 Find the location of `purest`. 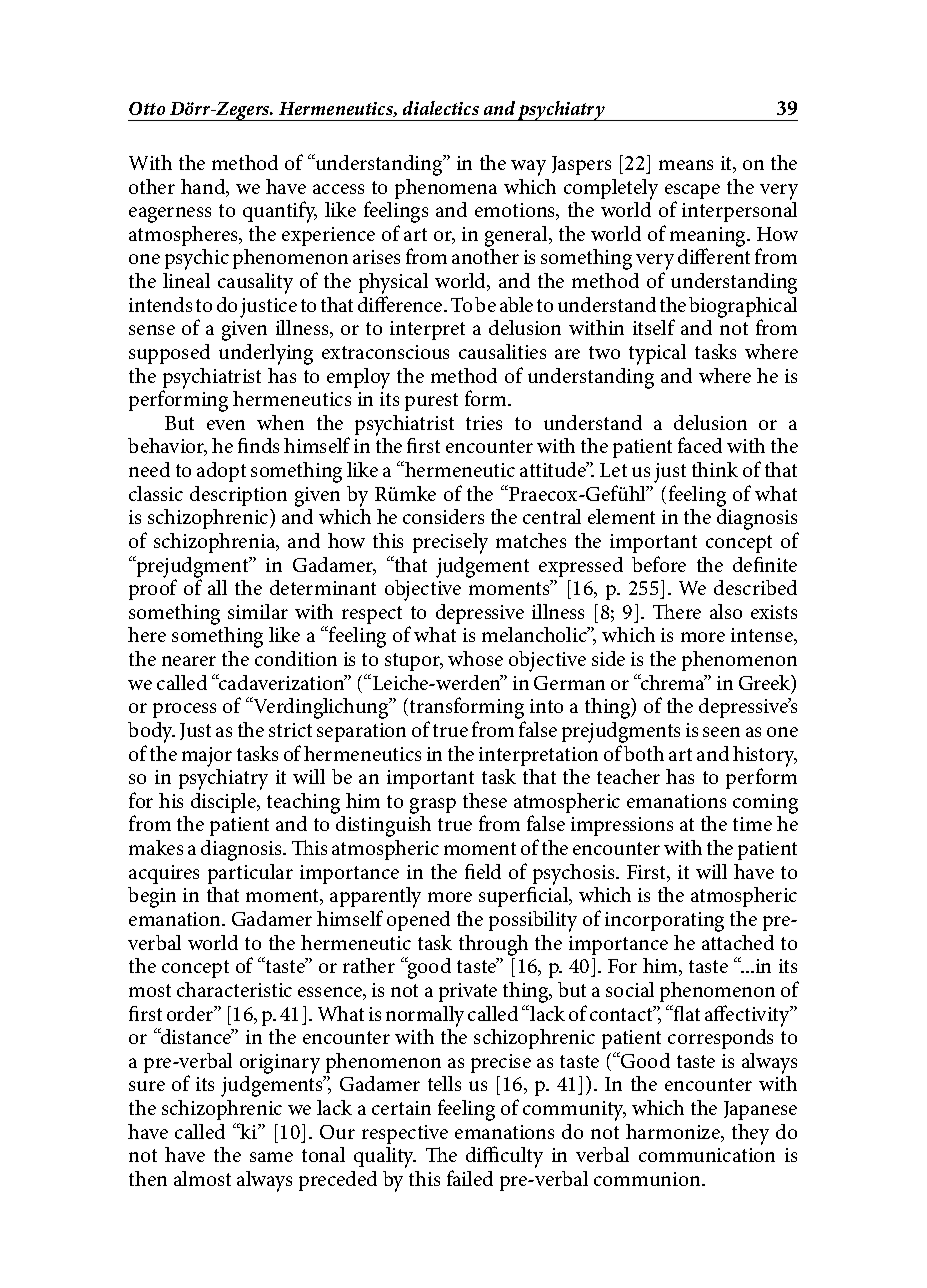

purest is located at coordinates (431, 402).
